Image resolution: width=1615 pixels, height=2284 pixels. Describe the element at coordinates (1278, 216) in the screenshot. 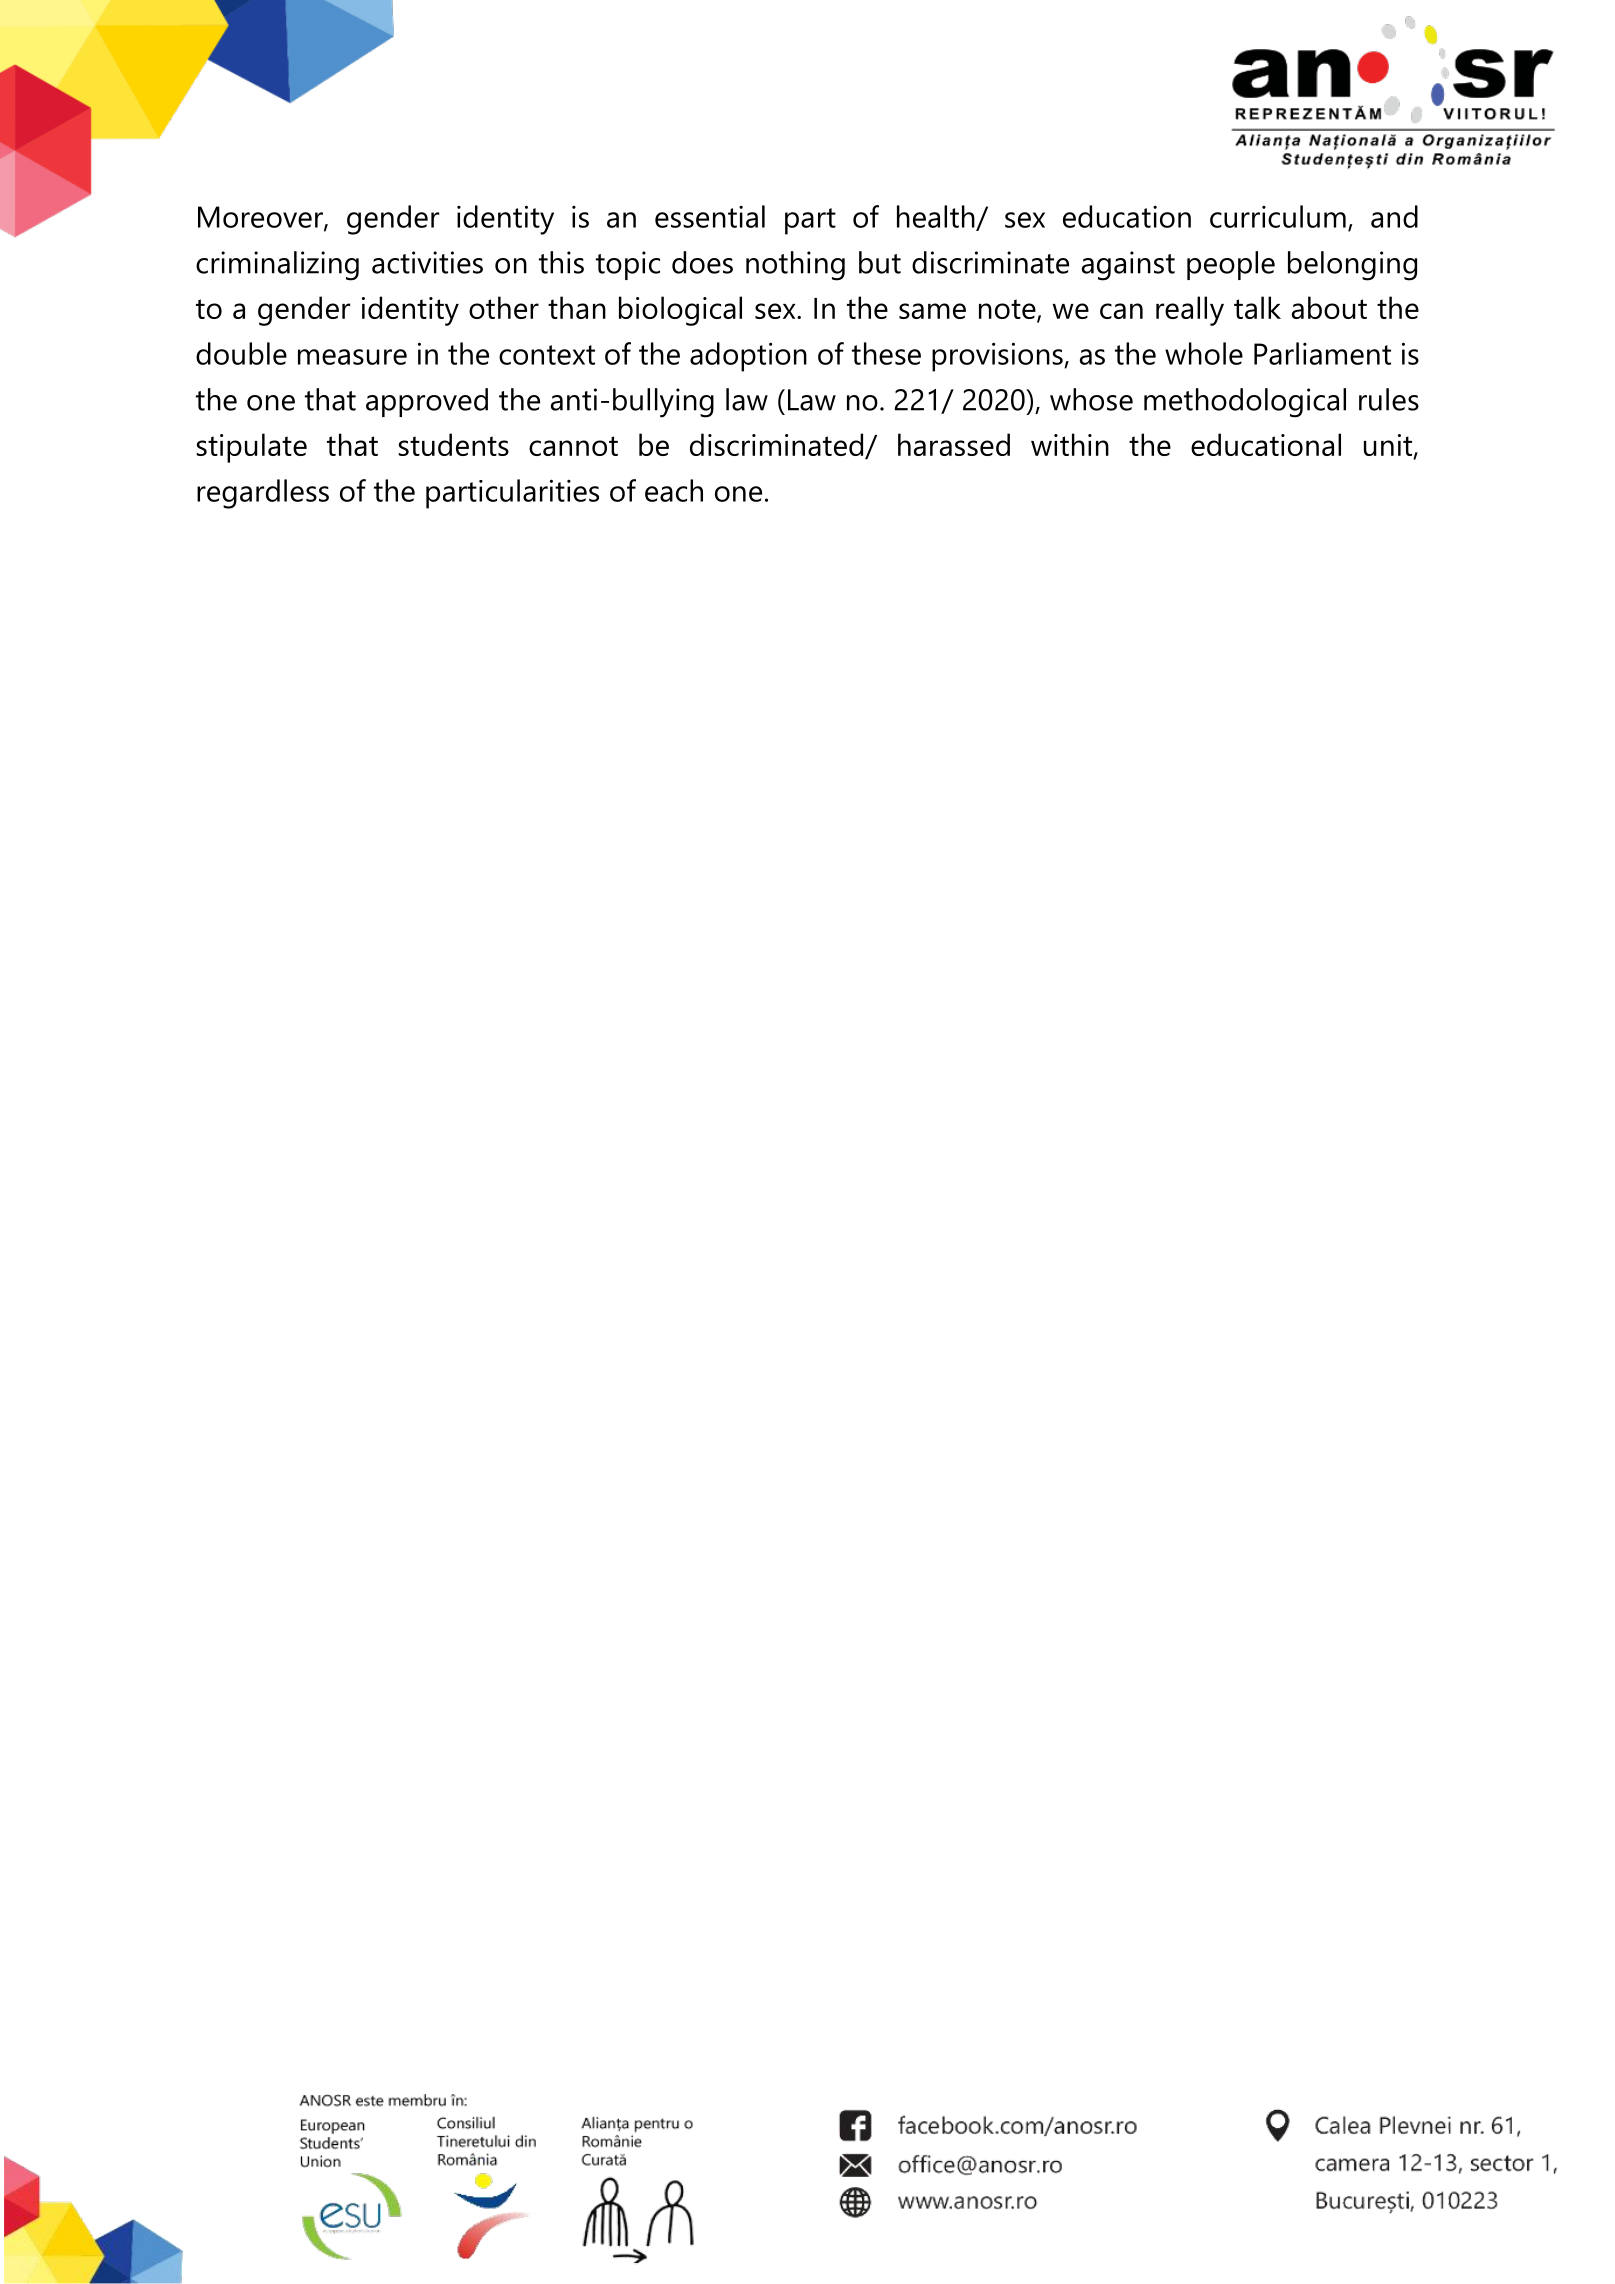

I see `curriculum` at that location.
